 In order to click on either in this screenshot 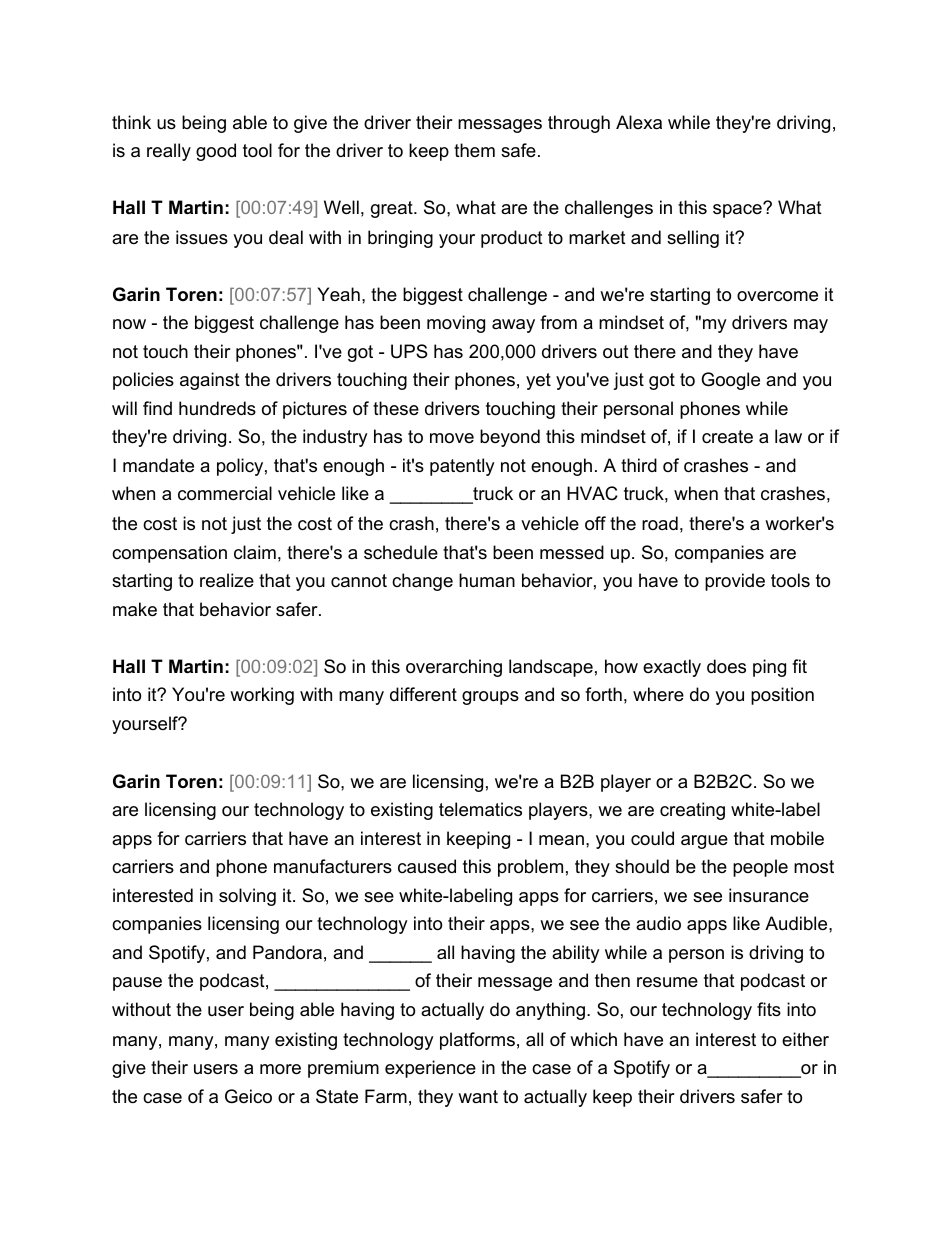, I will do `click(805, 1039)`.
